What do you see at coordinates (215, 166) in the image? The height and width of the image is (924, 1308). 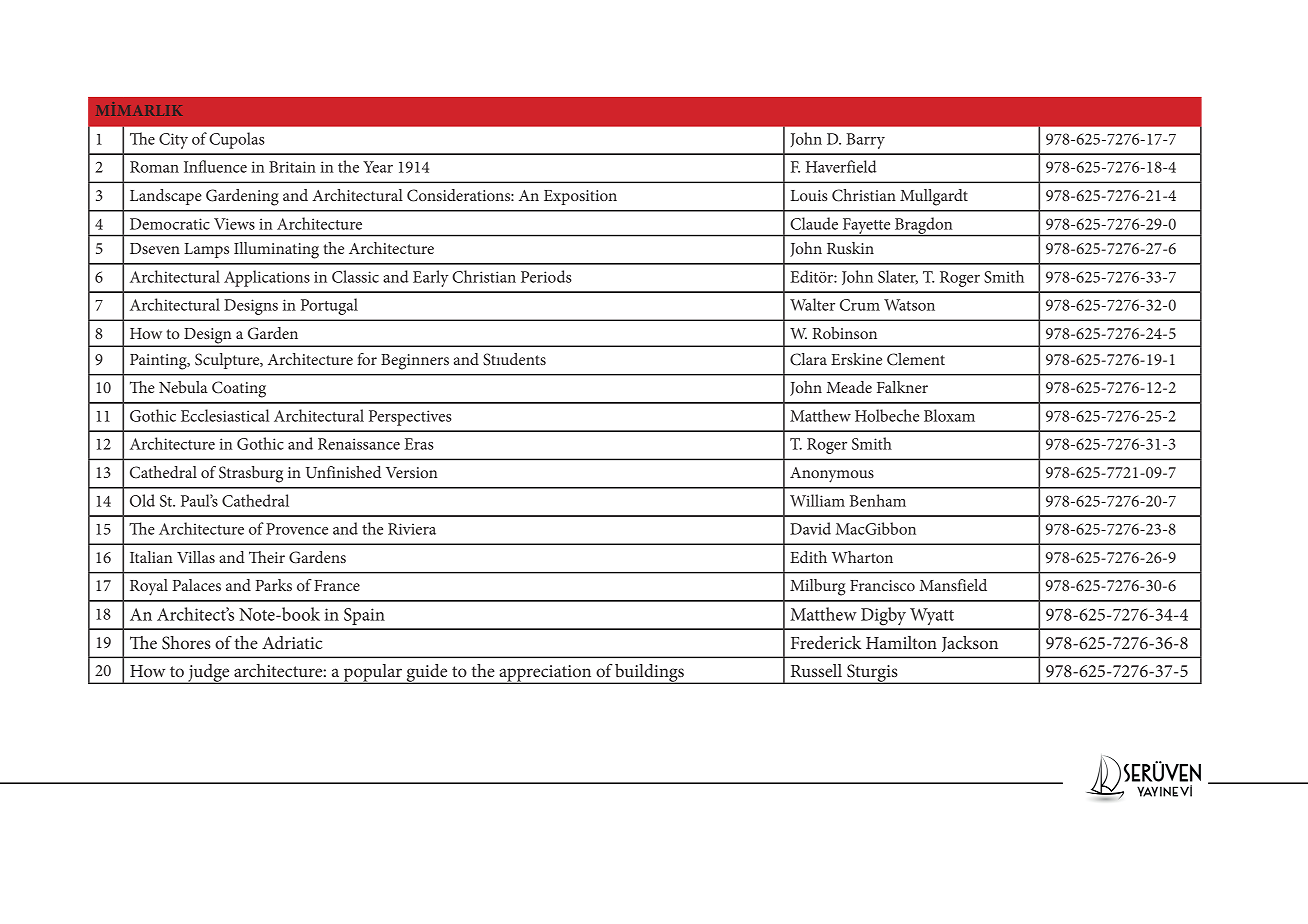 I see `Influence` at bounding box center [215, 166].
